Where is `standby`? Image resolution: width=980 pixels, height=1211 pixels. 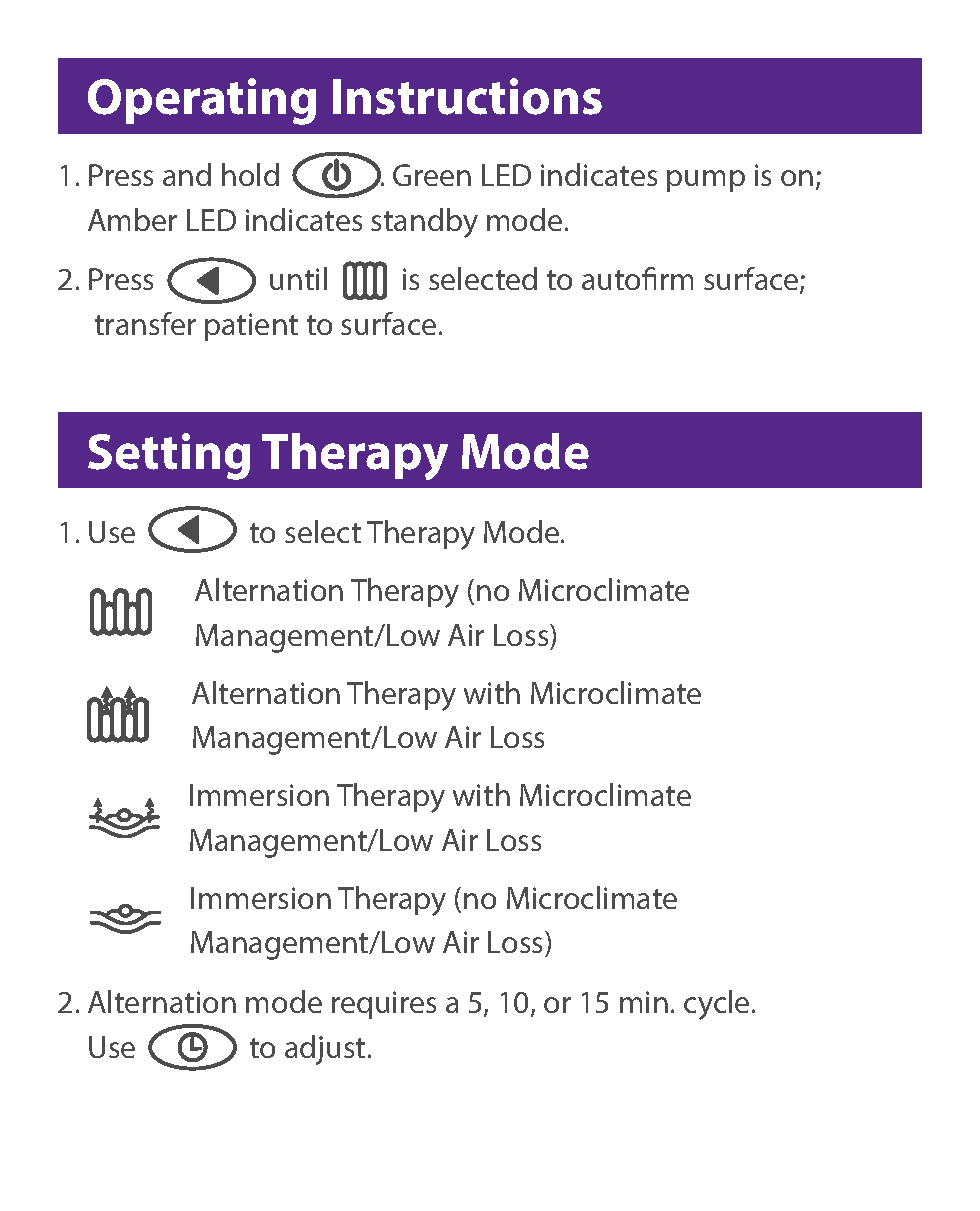 standby is located at coordinates (424, 223).
